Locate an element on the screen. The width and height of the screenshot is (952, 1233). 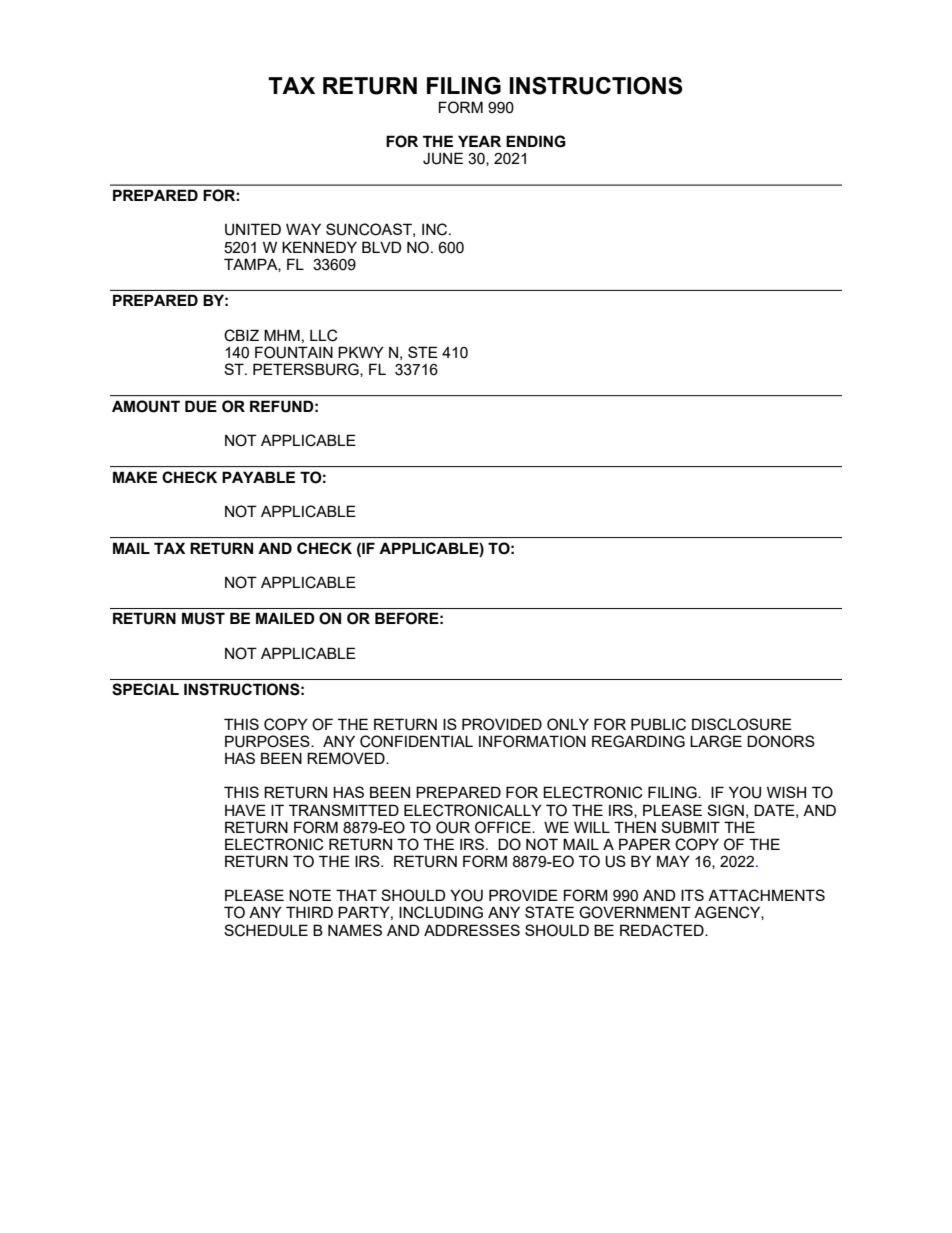
SCHEDULE is located at coordinates (266, 930).
